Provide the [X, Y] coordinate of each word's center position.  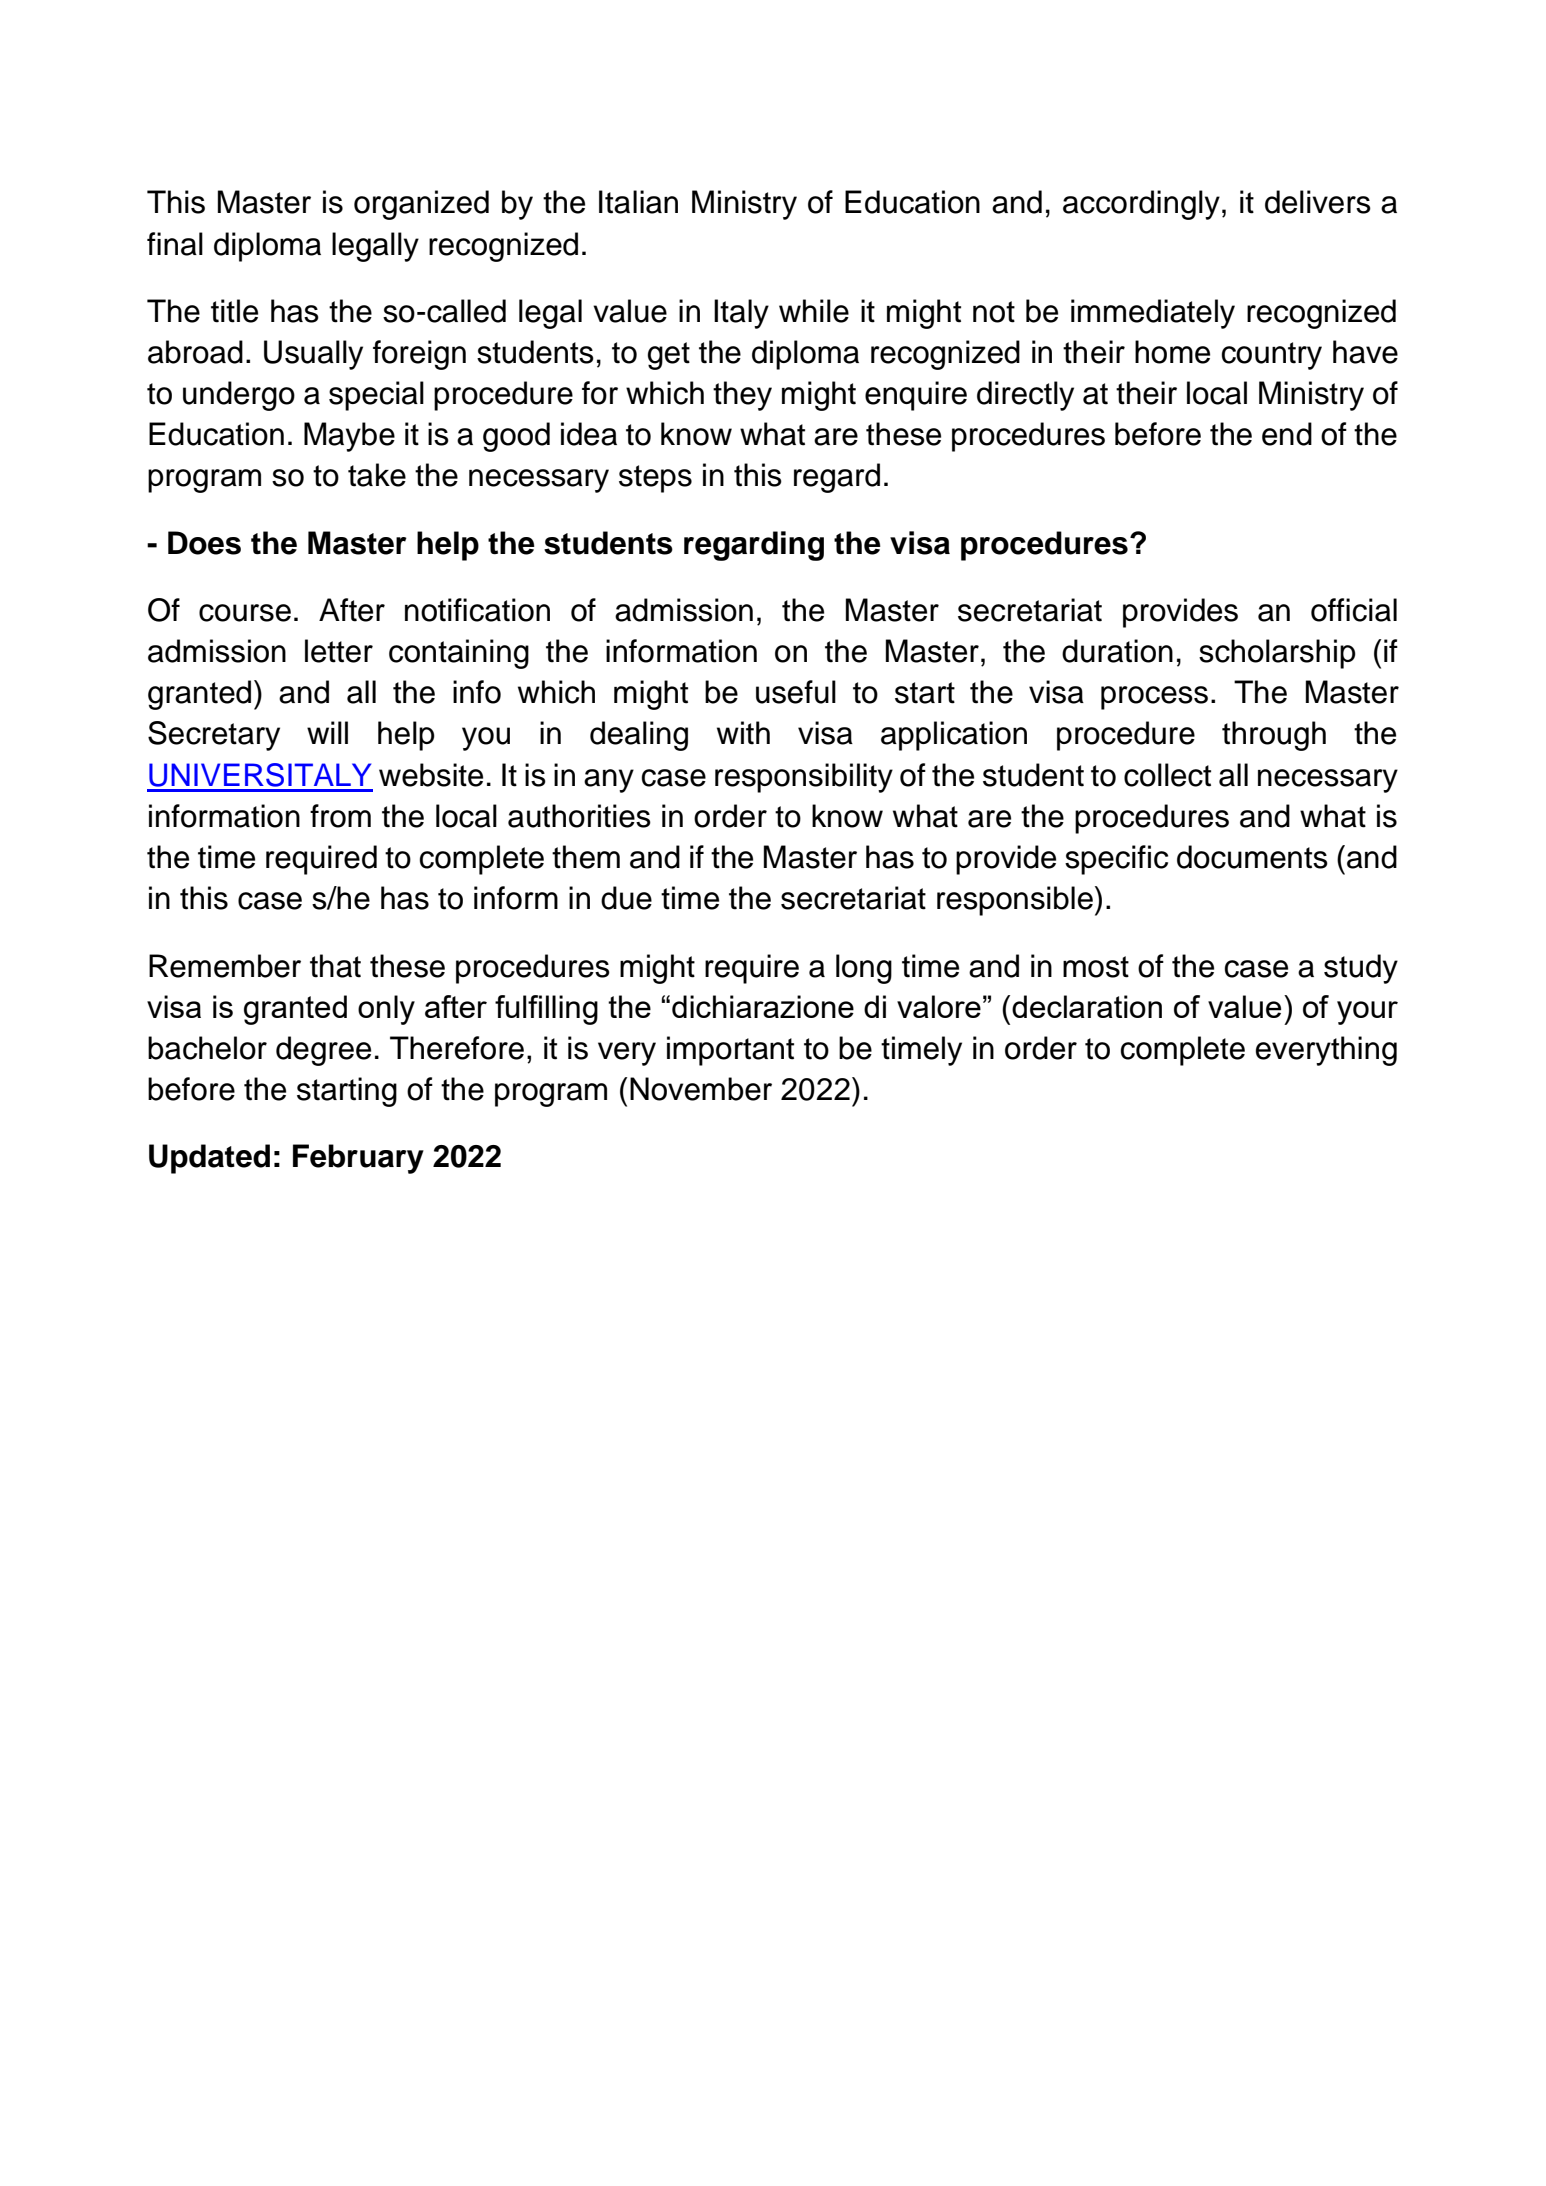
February [358, 1159]
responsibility [804, 778]
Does [204, 543]
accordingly [1141, 205]
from [340, 816]
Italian [638, 202]
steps [655, 479]
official [1354, 610]
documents [1252, 857]
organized [421, 205]
